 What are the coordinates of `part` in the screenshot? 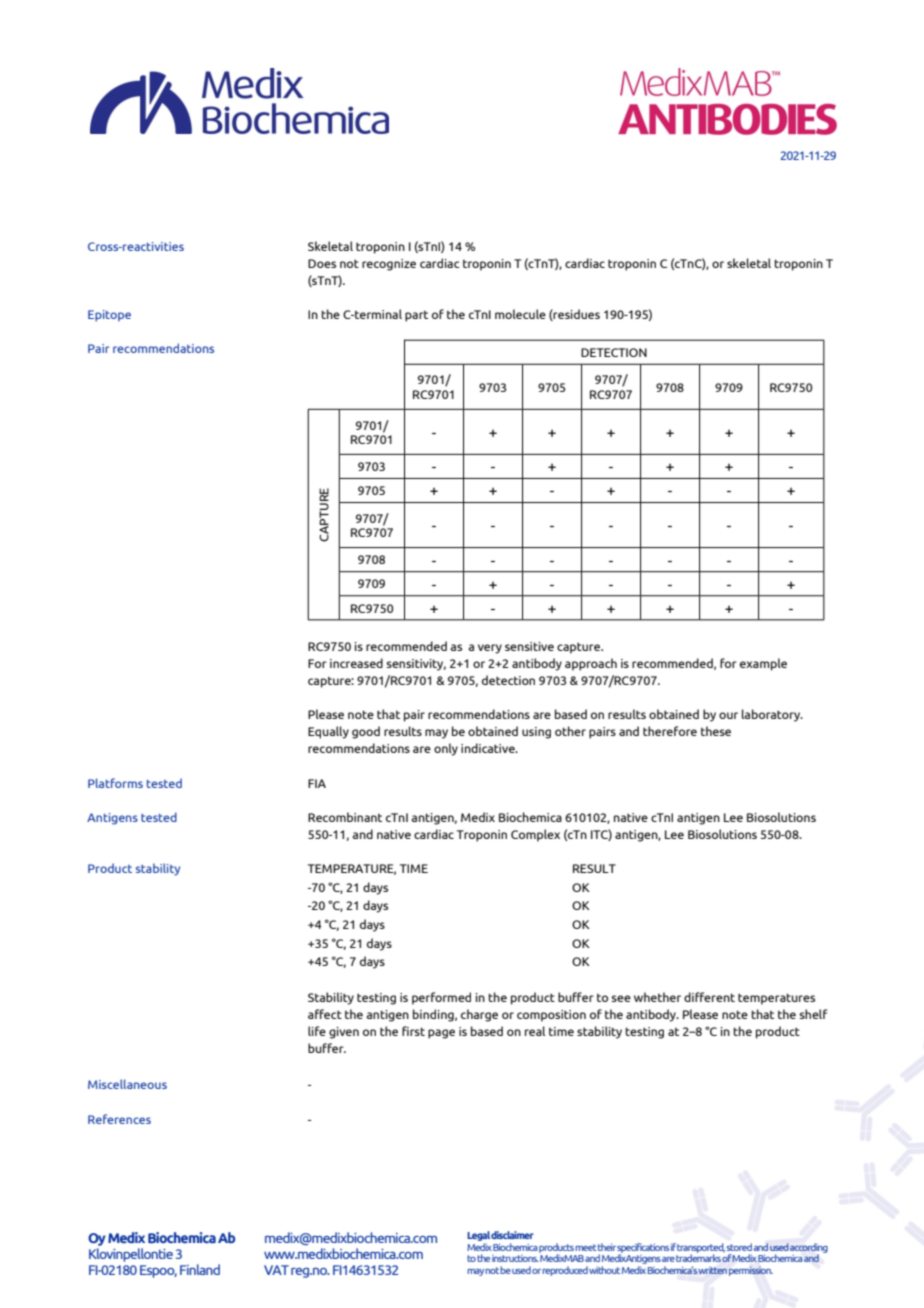 It's located at (416, 316).
